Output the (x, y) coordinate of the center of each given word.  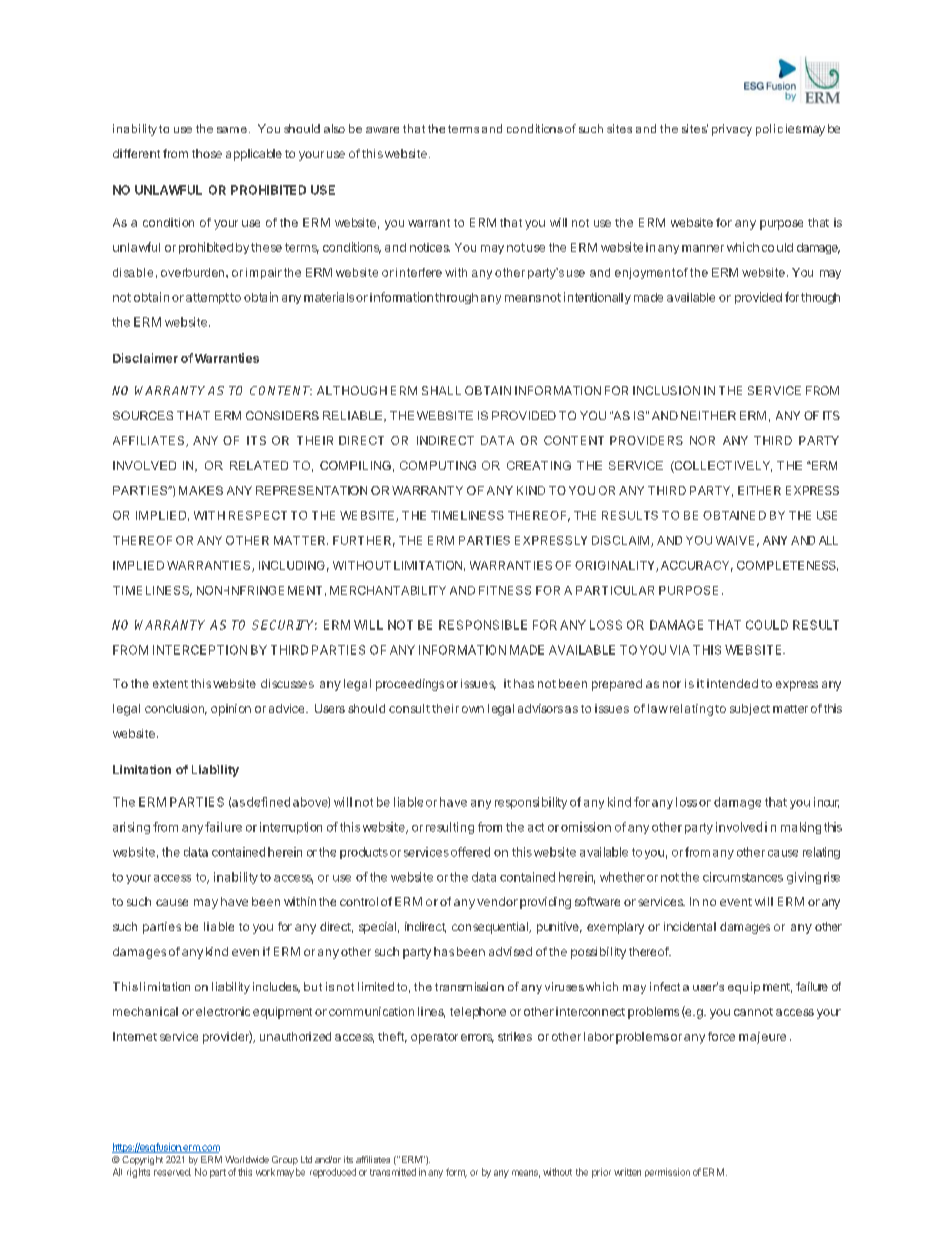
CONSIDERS (282, 415)
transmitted (393, 1172)
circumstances (743, 877)
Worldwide (247, 1159)
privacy (732, 130)
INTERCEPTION (200, 650)
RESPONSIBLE (483, 625)
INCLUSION (666, 390)
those (207, 153)
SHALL (441, 390)
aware (382, 130)
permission (667, 1172)
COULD (767, 625)
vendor (497, 901)
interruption (291, 828)
